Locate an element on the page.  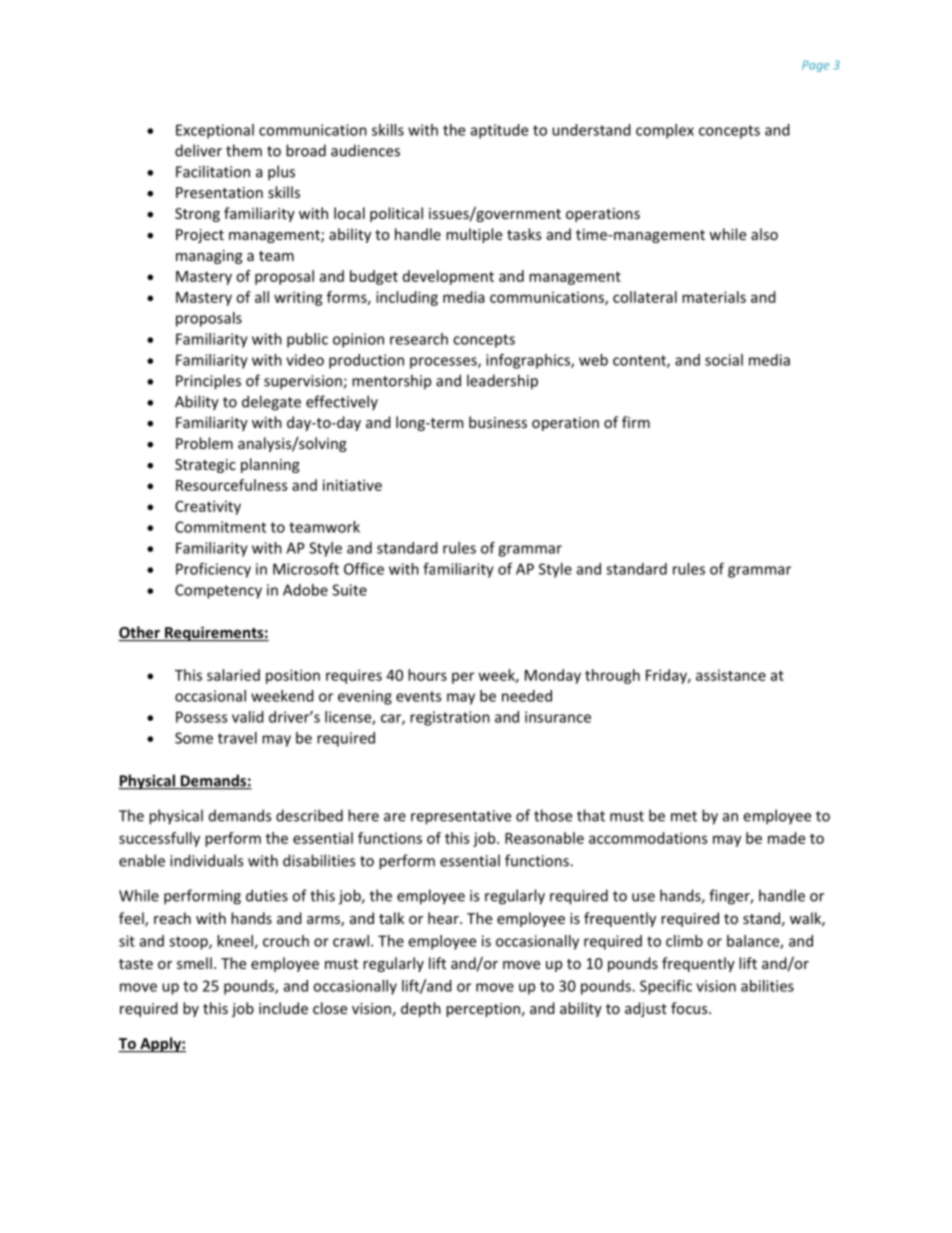
aptitude is located at coordinates (499, 131).
